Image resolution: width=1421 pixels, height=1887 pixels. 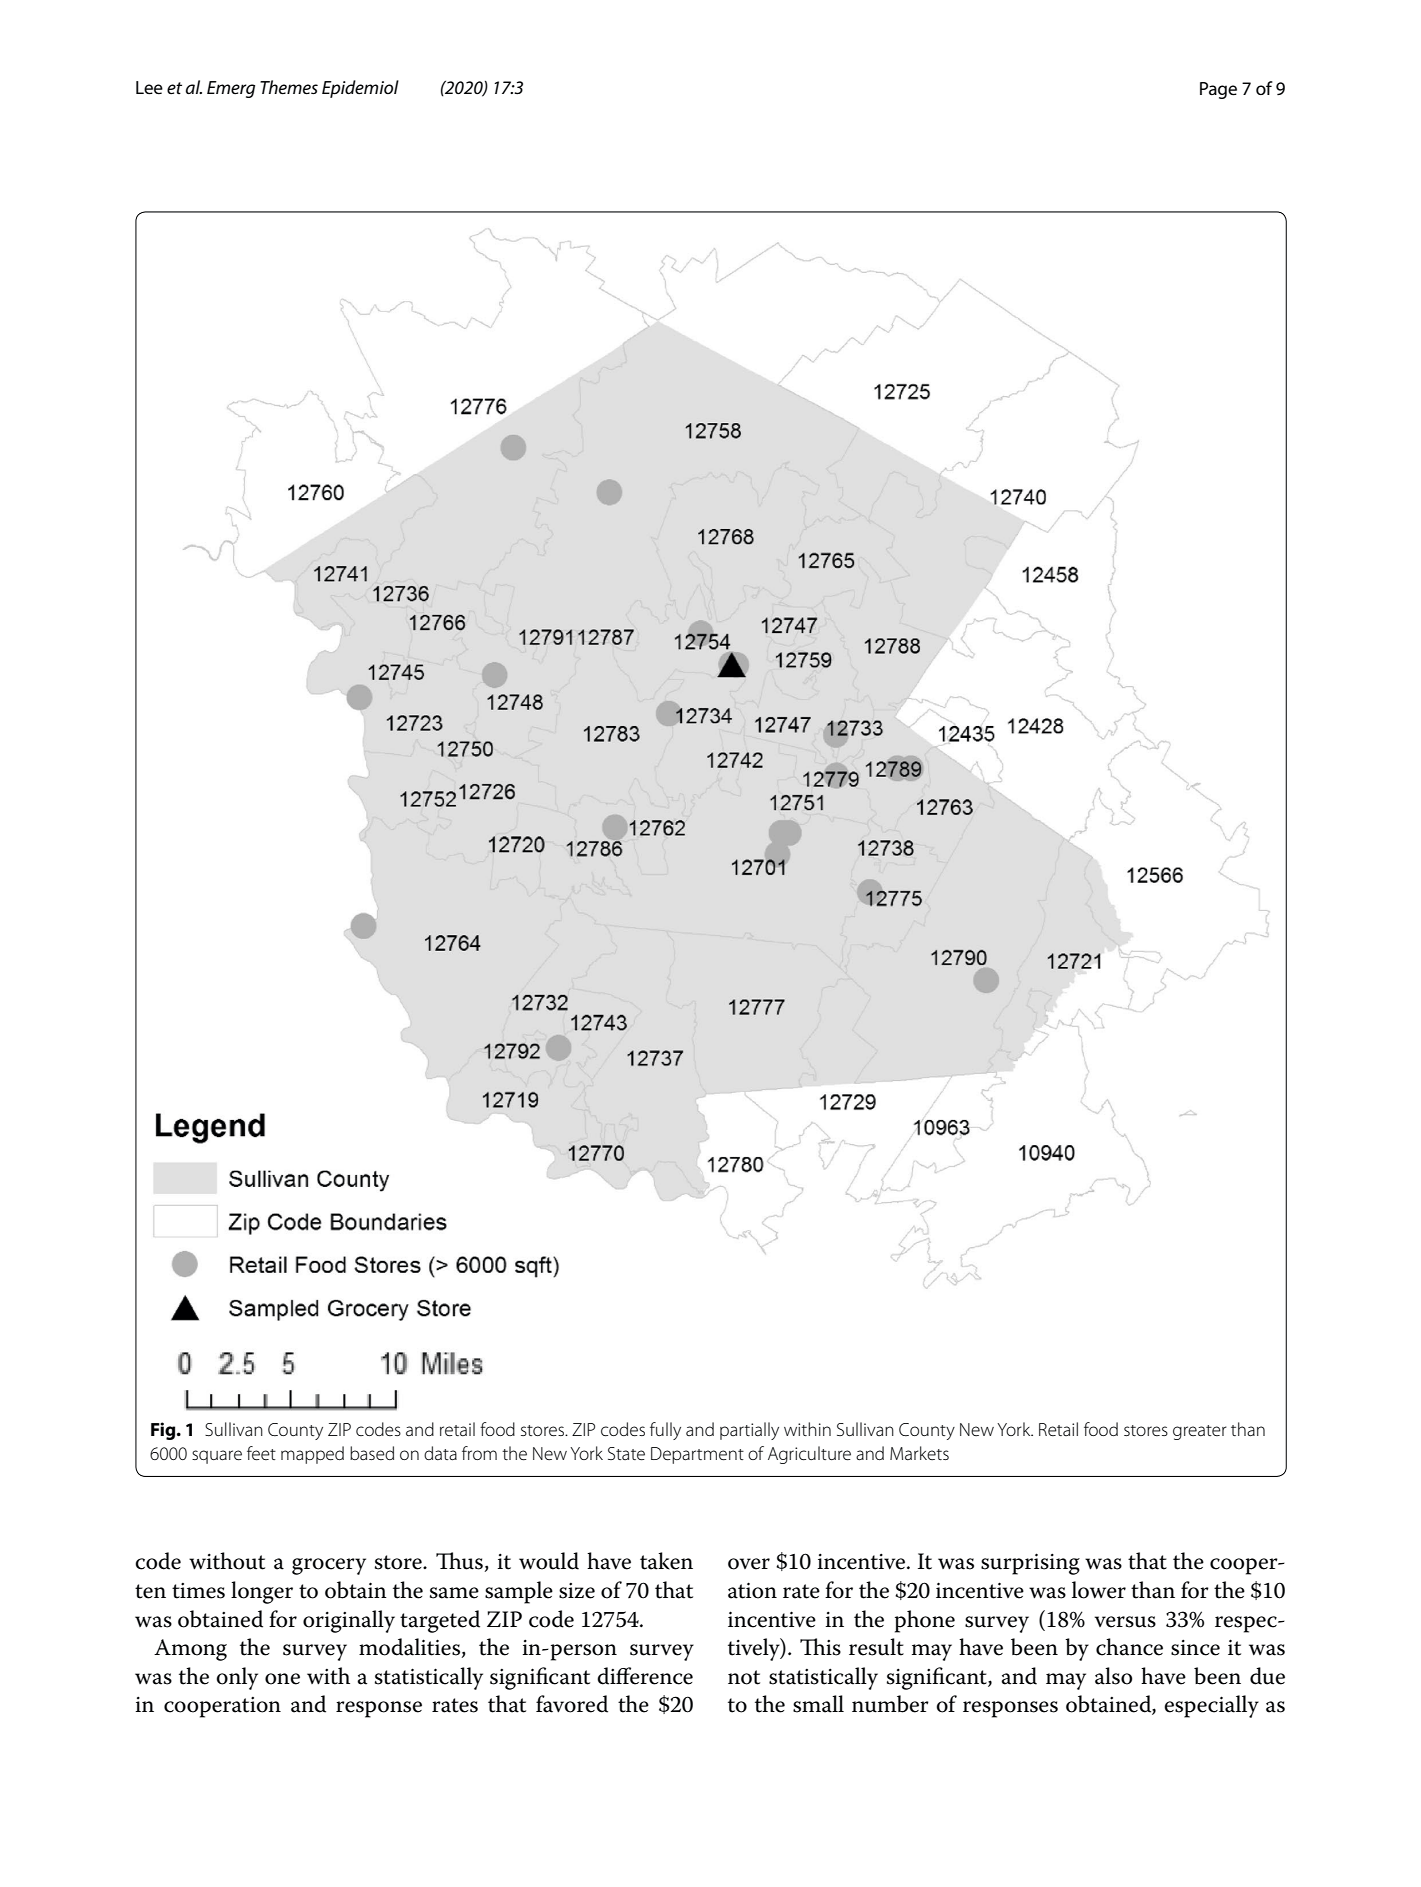 I want to click on not, so click(x=744, y=1677).
